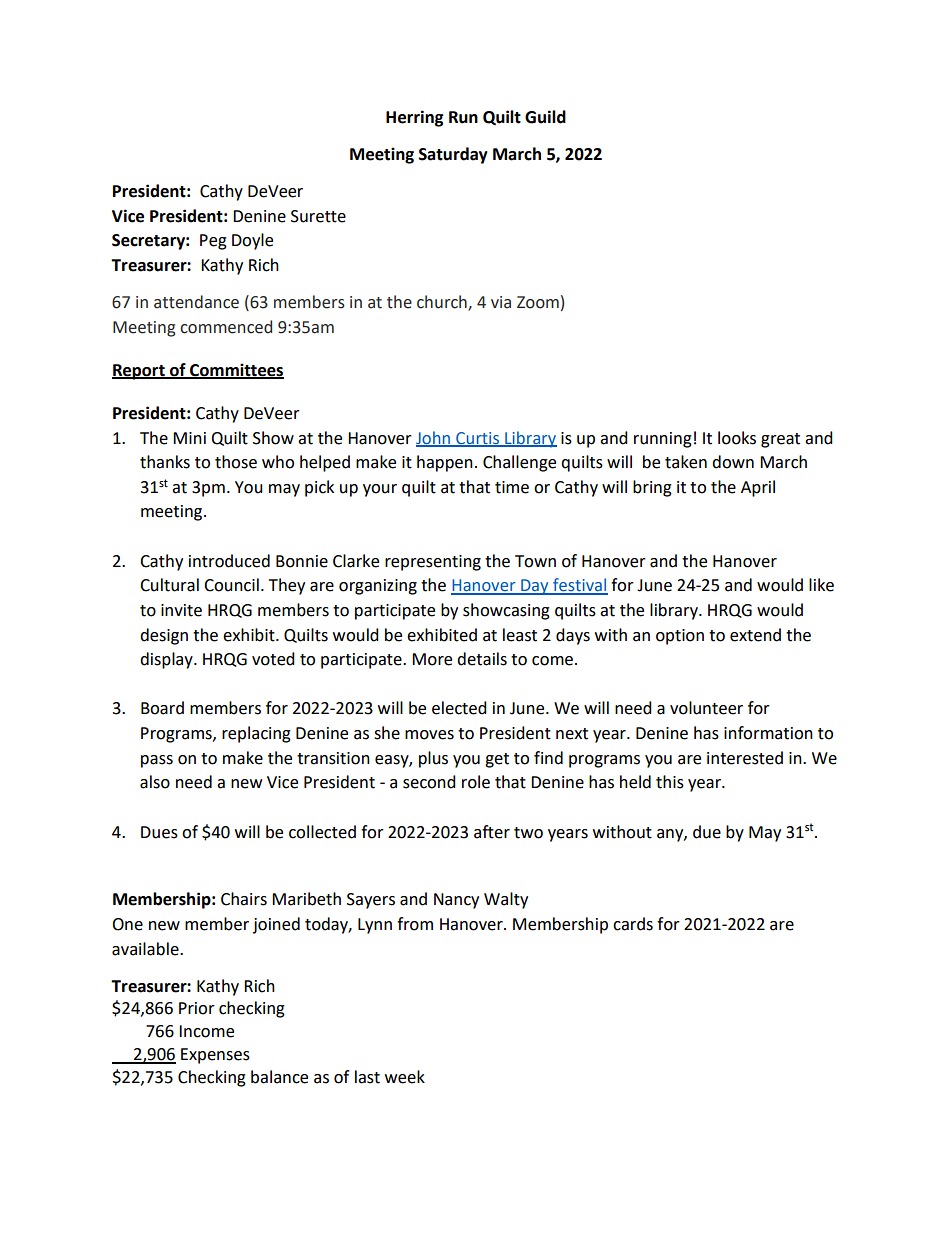 The height and width of the document is (1233, 952). What do you see at coordinates (213, 242) in the document?
I see `Peg` at bounding box center [213, 242].
